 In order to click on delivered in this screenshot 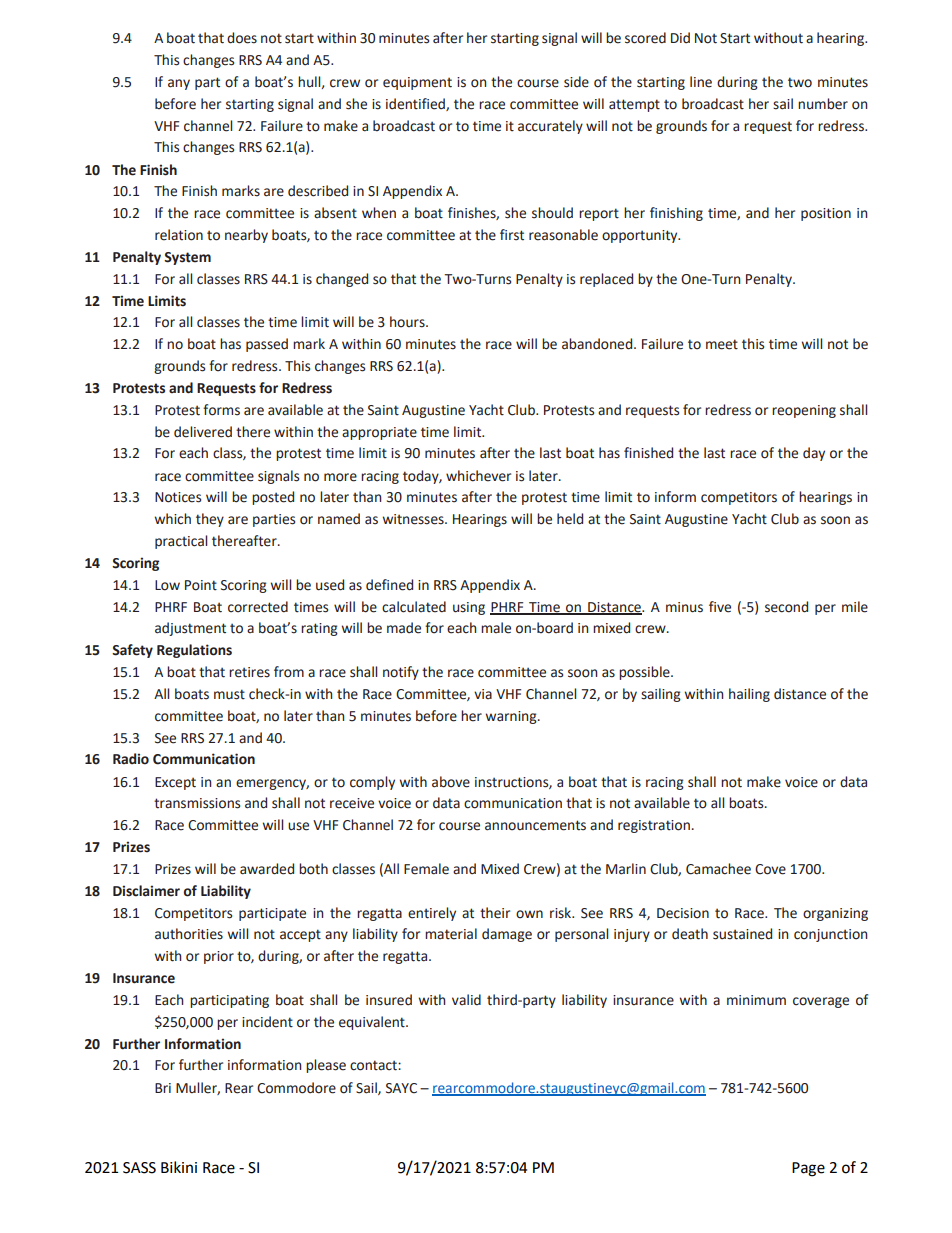, I will do `click(203, 432)`.
